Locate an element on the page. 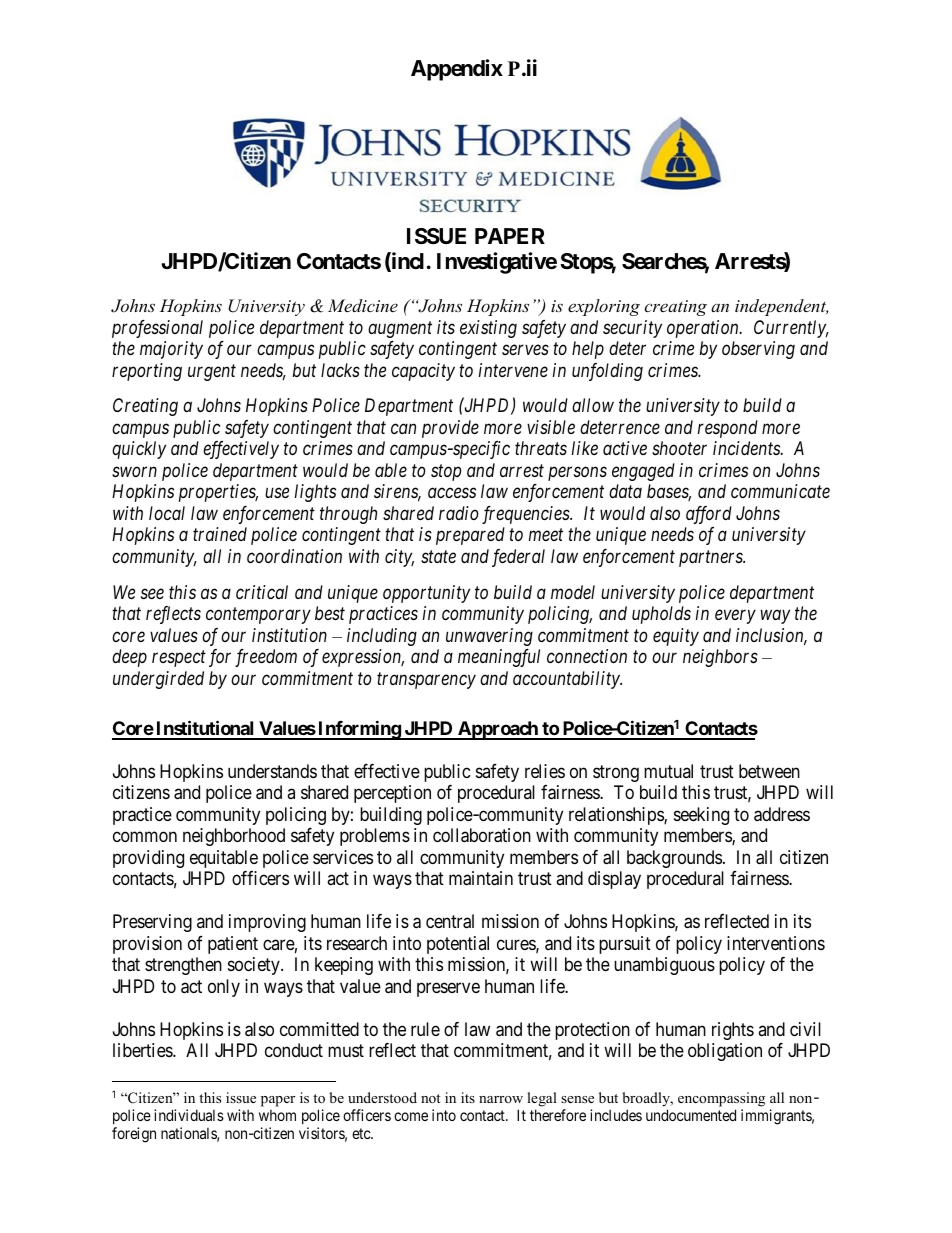 The width and height of the document is (952, 1233). Medicine is located at coordinates (363, 305).
